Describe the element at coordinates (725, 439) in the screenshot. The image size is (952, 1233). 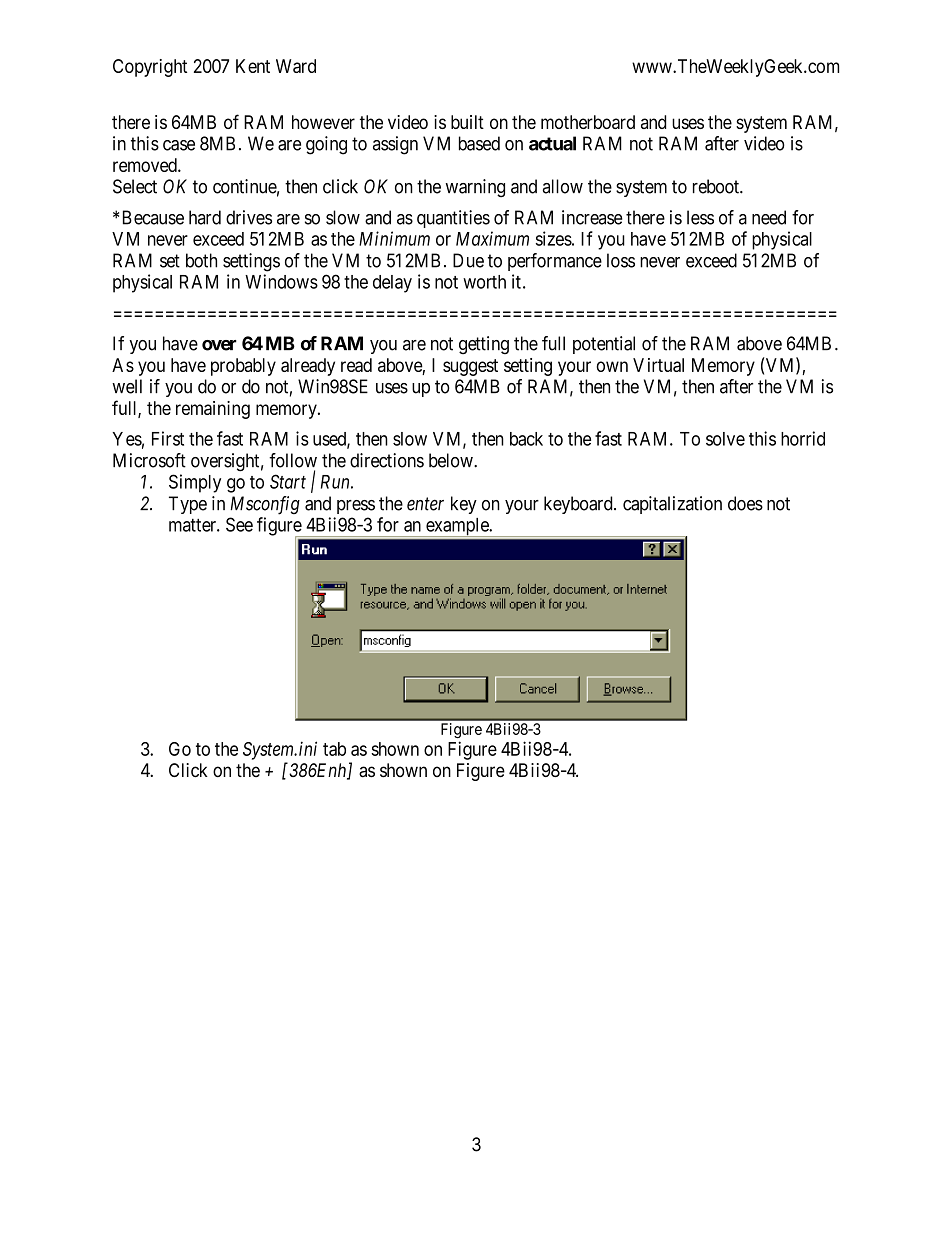
I see `solve` at that location.
